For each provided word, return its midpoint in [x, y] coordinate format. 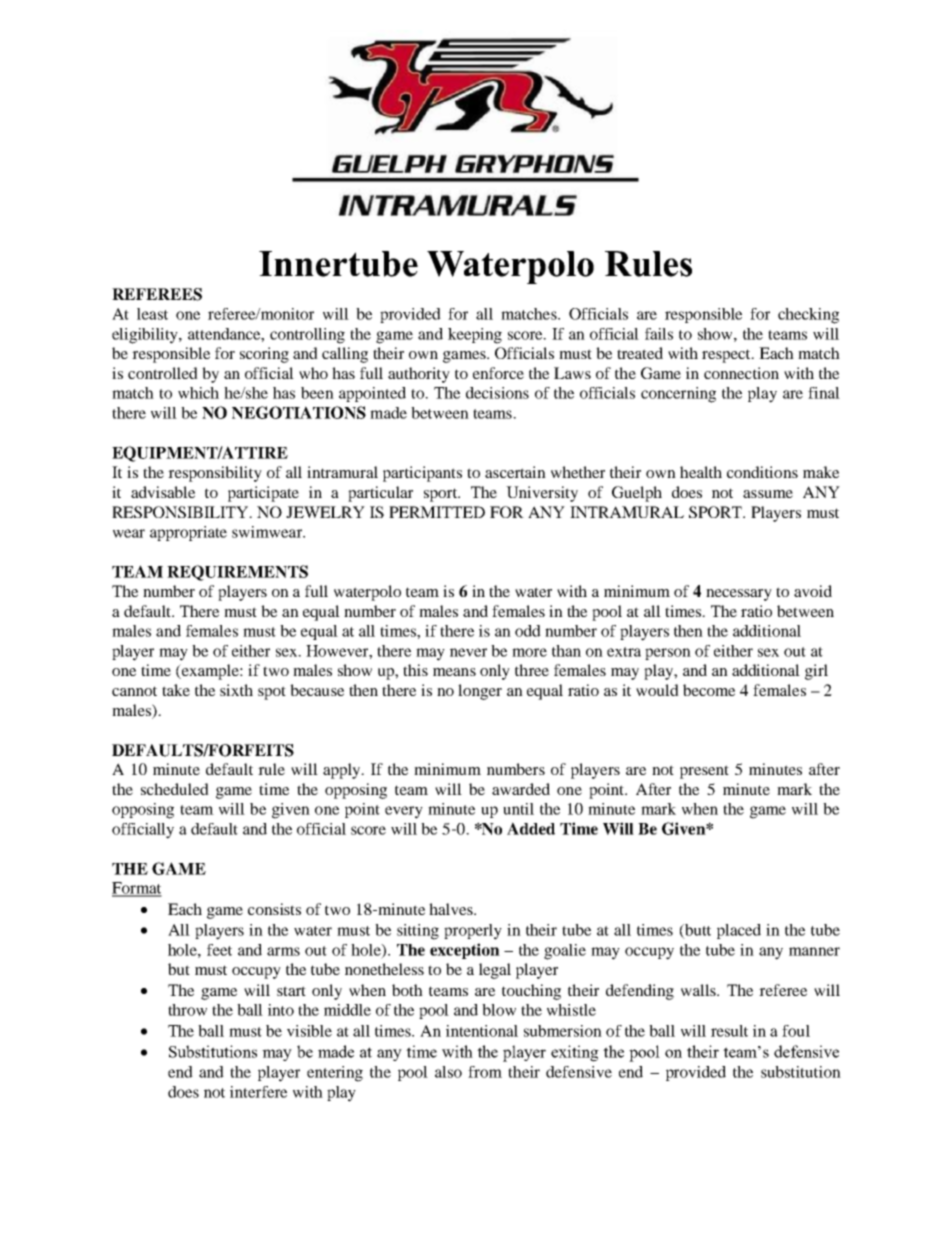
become [709, 690]
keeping [475, 336]
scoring [264, 355]
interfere [258, 1092]
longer [480, 692]
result [729, 1031]
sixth [236, 690]
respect [727, 356]
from [485, 1072]
